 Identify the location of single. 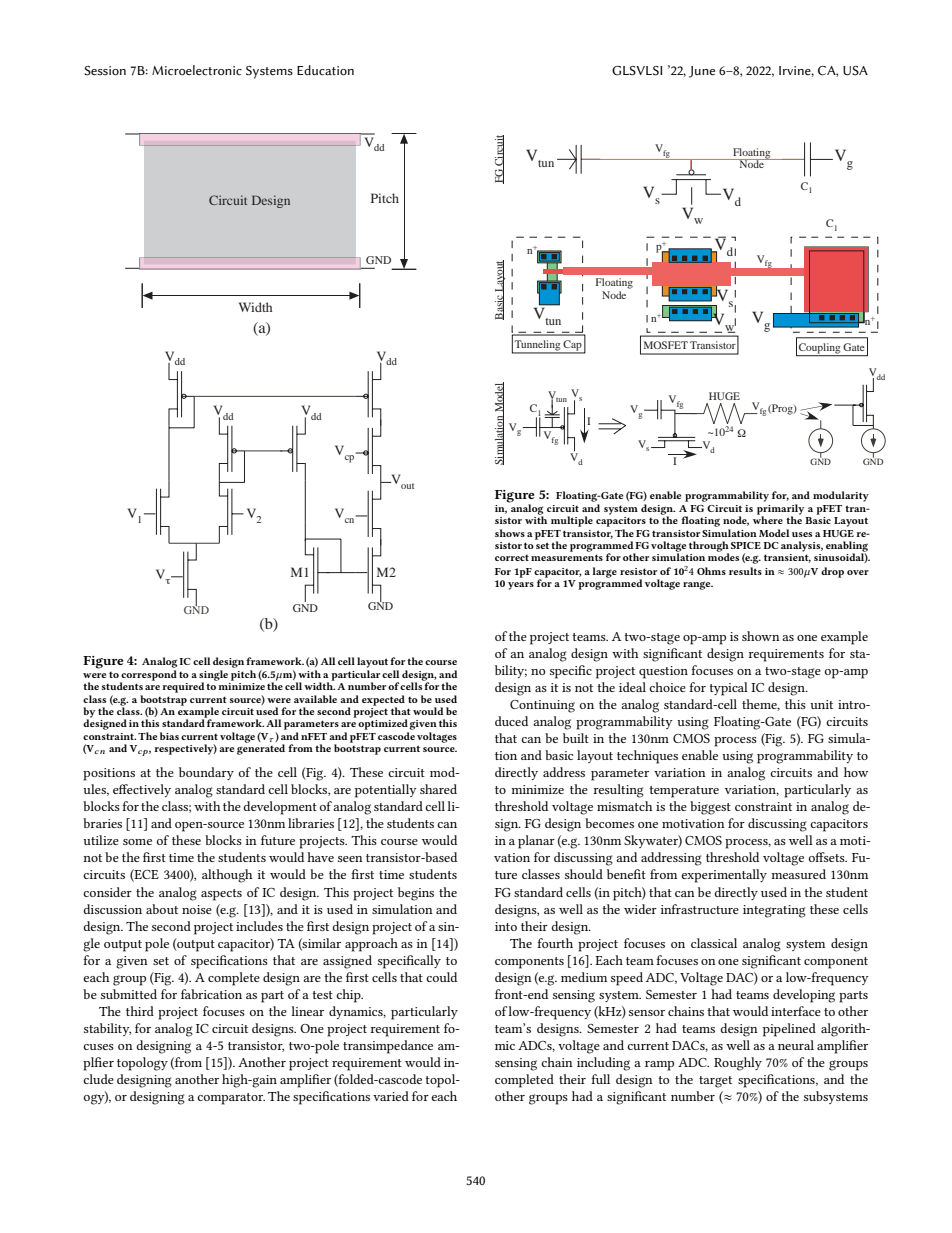
(213, 676).
